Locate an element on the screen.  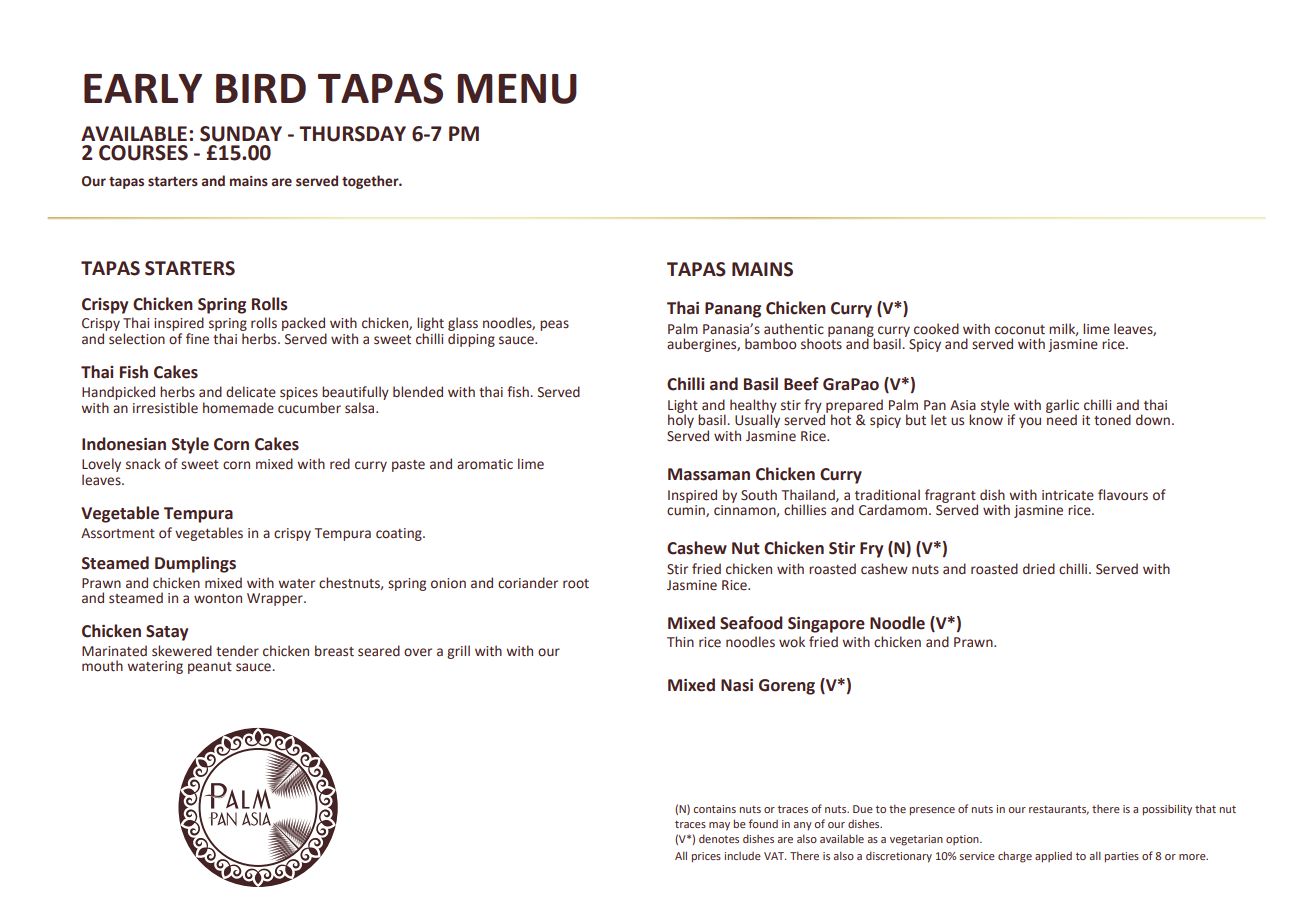
MENU is located at coordinates (517, 89).
